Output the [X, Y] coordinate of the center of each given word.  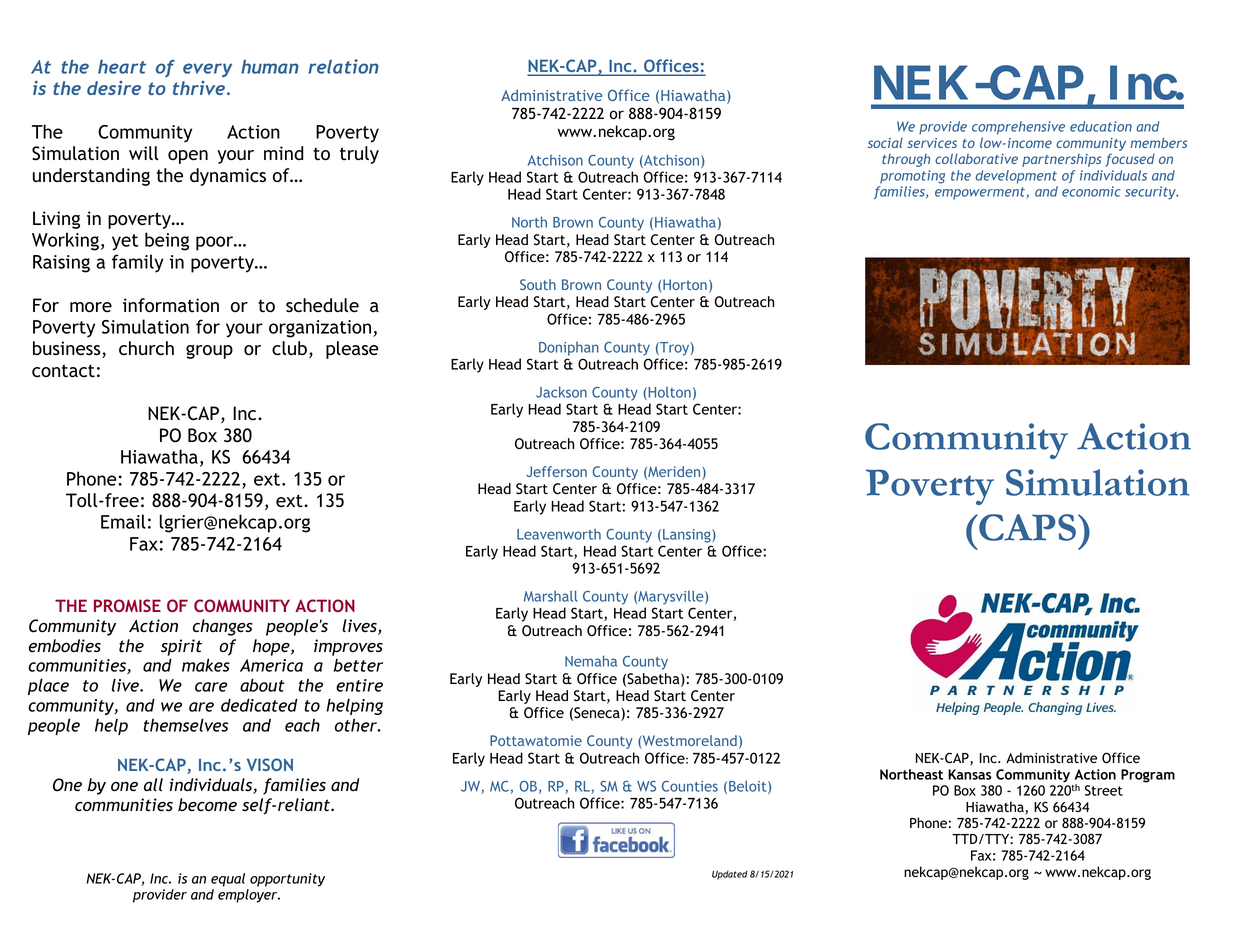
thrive [200, 88]
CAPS [1028, 527]
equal [228, 880]
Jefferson [556, 471]
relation [343, 66]
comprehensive [1018, 128]
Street [1104, 790]
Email [123, 521]
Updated [730, 875]
